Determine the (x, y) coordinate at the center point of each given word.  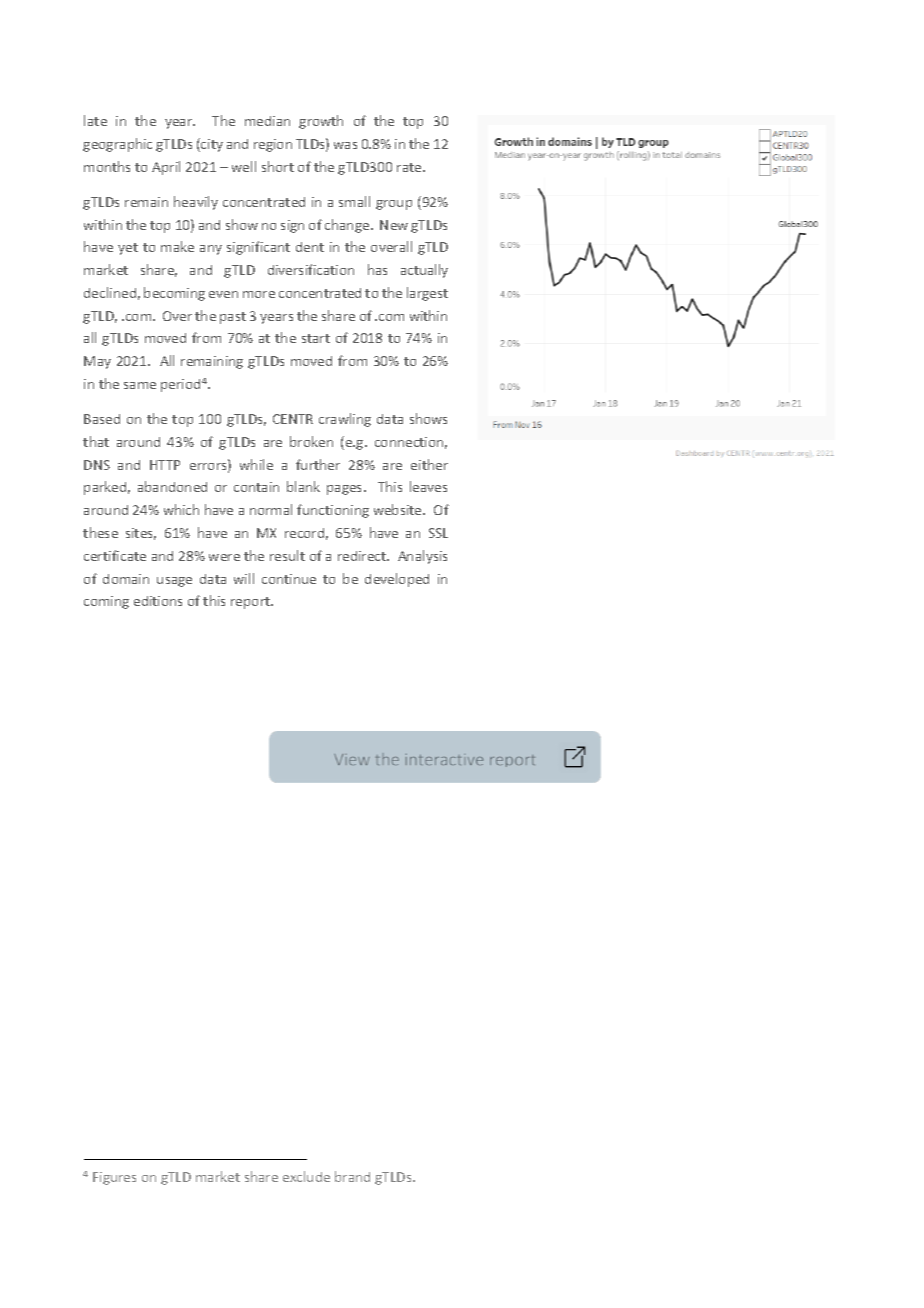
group (394, 205)
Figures (114, 1178)
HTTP (165, 465)
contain (256, 487)
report (252, 603)
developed (397, 580)
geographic (117, 145)
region (273, 145)
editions (158, 601)
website (399, 509)
